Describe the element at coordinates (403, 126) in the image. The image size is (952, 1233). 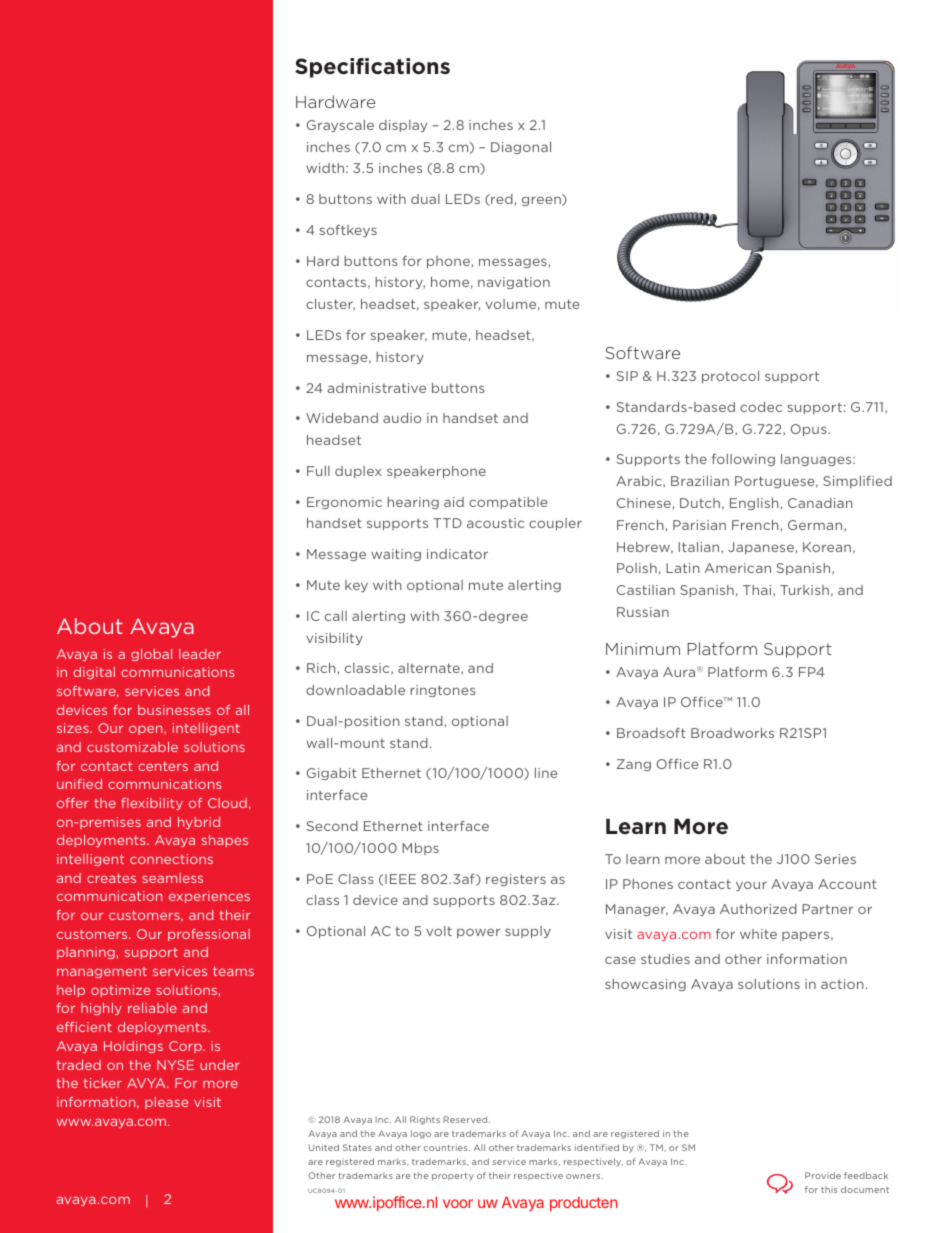
I see `display` at that location.
